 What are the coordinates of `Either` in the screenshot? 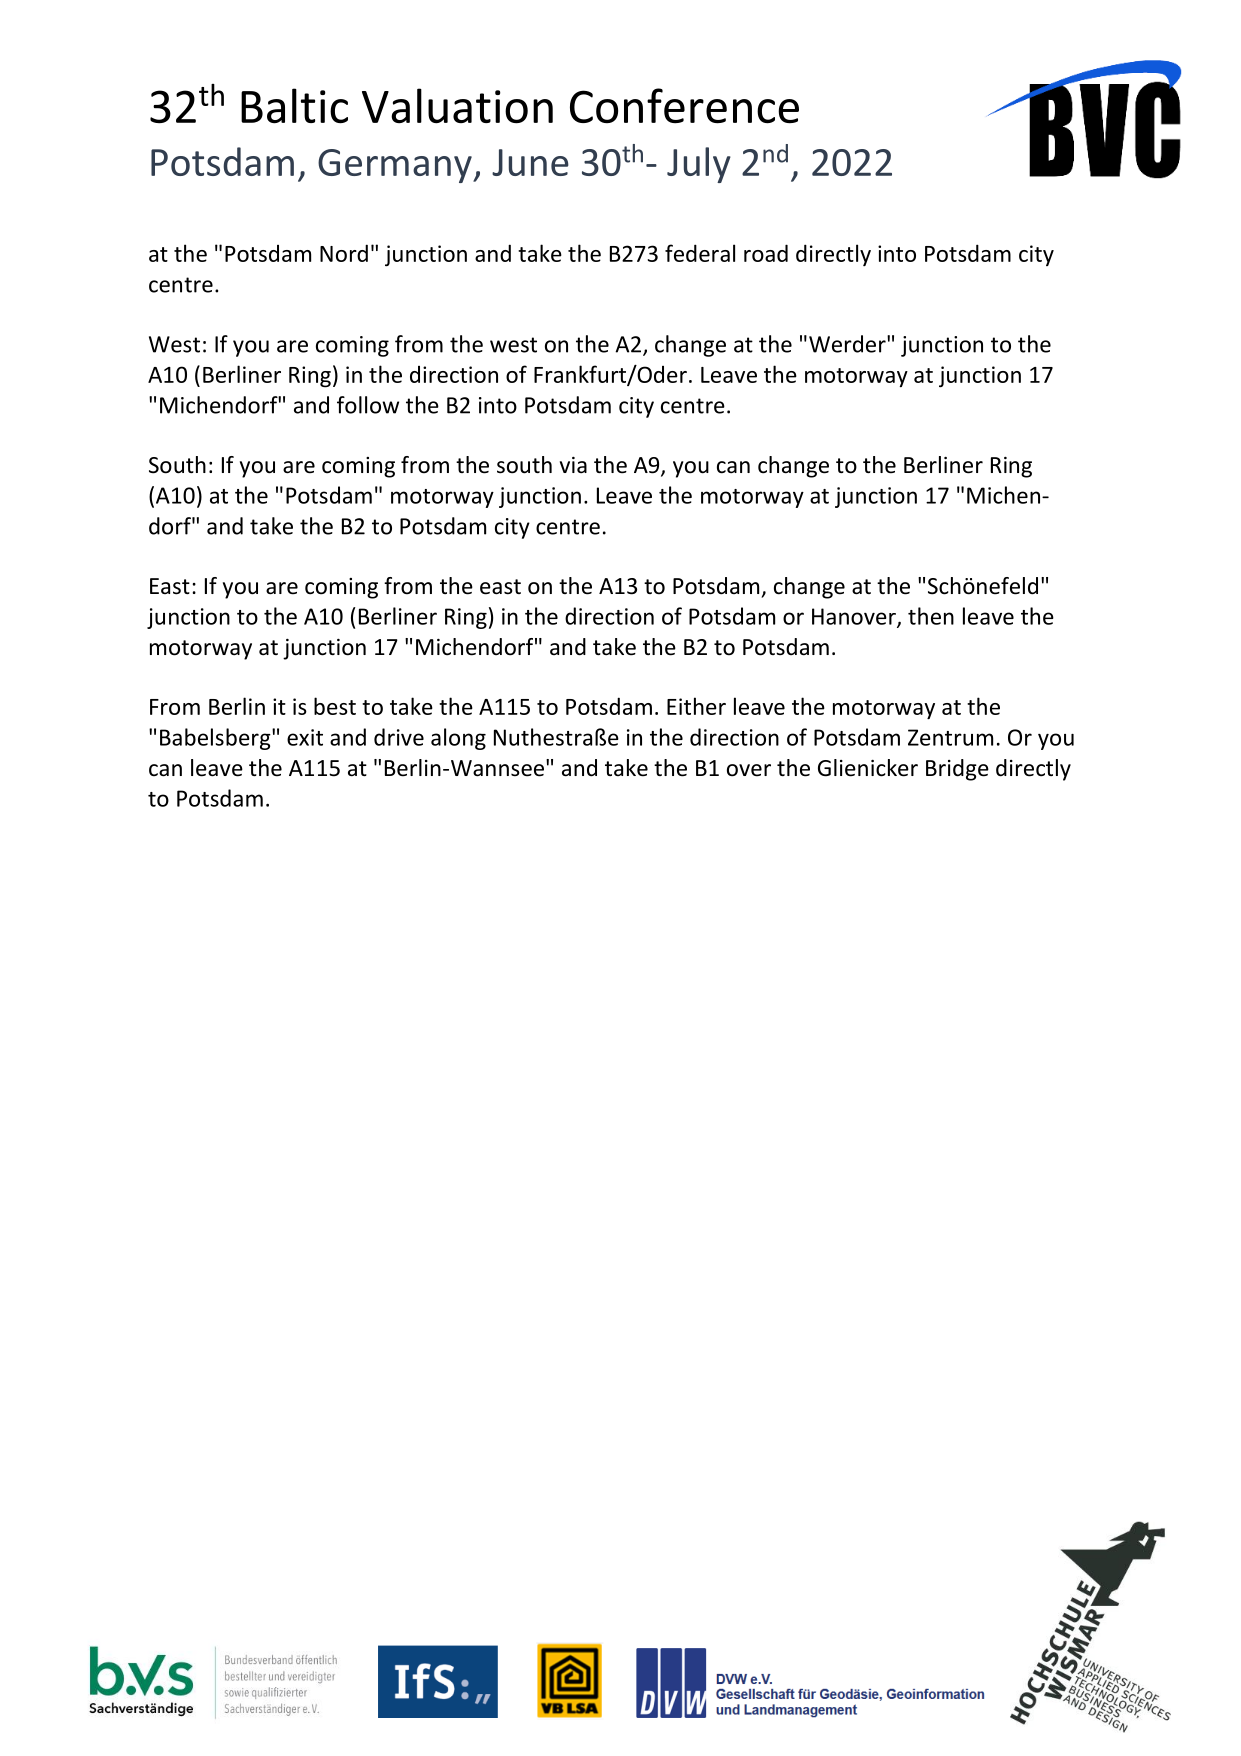 It's located at (696, 706).
